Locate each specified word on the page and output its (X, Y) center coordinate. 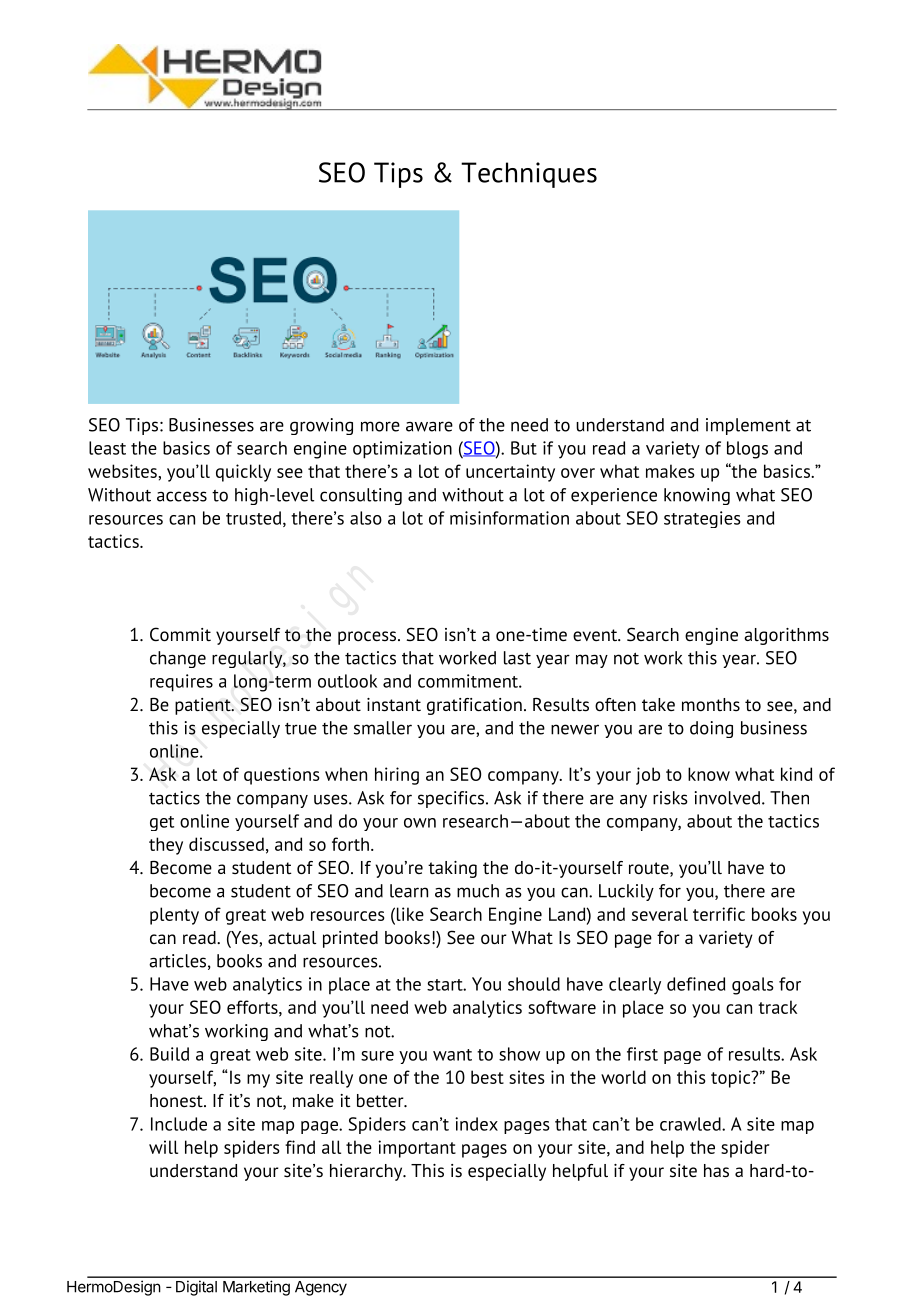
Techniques (529, 175)
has (716, 1171)
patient (204, 706)
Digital (196, 1288)
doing (711, 729)
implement (748, 426)
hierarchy (367, 1172)
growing (321, 426)
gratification (474, 706)
